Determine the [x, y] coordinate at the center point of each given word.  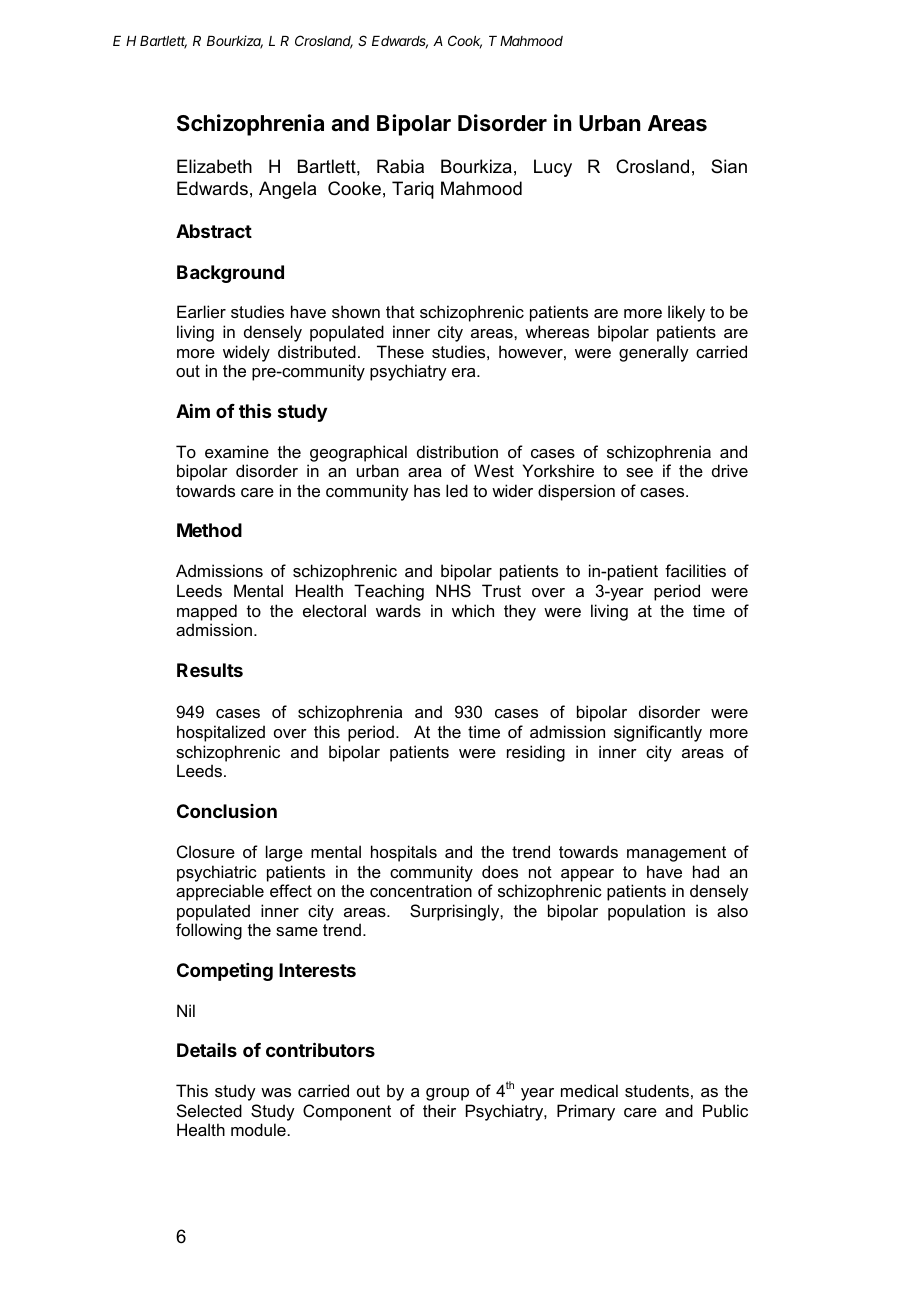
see [639, 472]
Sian [729, 166]
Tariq [413, 190]
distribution [457, 451]
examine [237, 451]
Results [210, 670]
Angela [287, 190]
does [500, 871]
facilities [695, 570]
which [473, 610]
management [676, 854]
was [276, 1092]
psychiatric [217, 873]
